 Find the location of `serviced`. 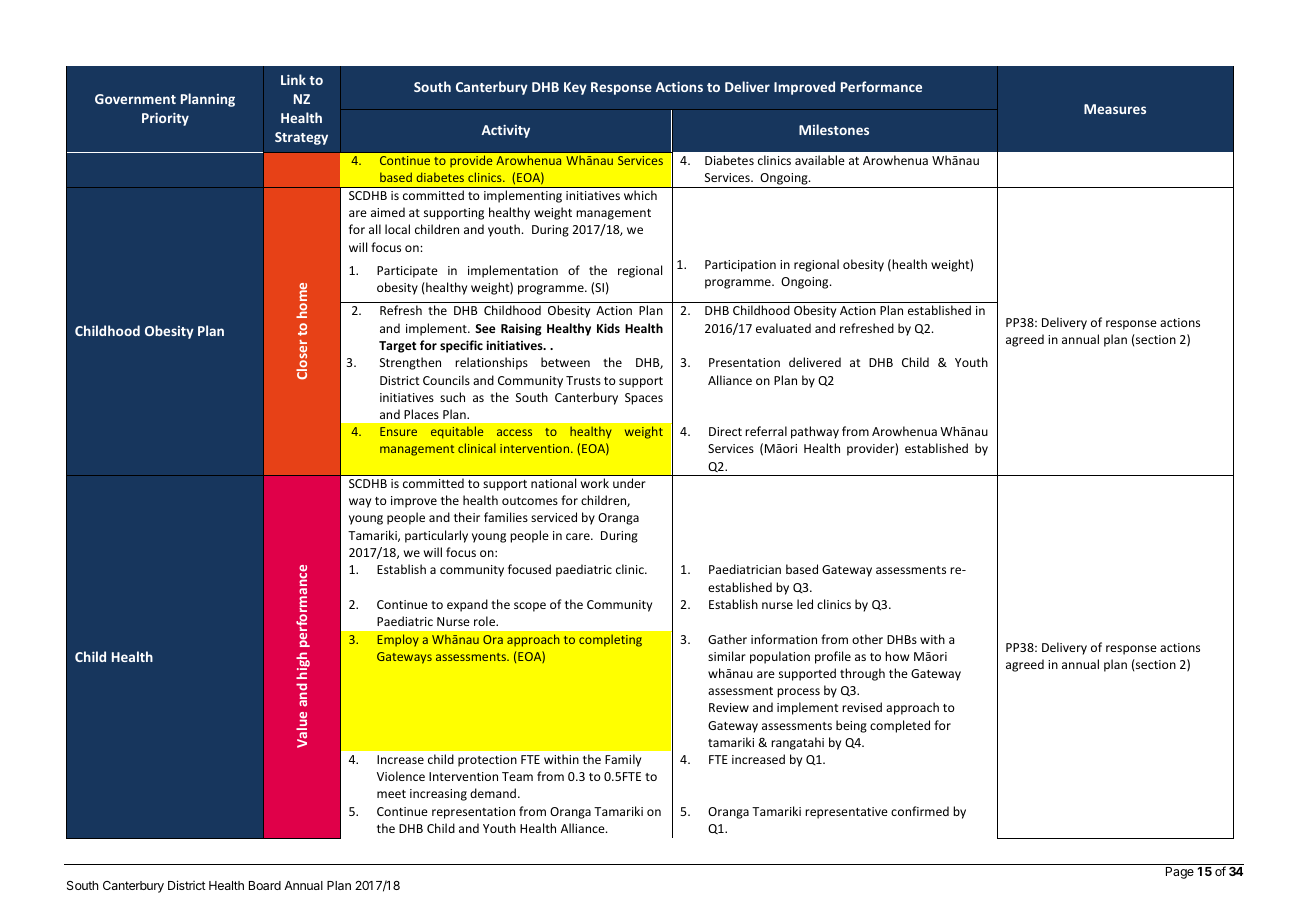

serviced is located at coordinates (554, 517).
